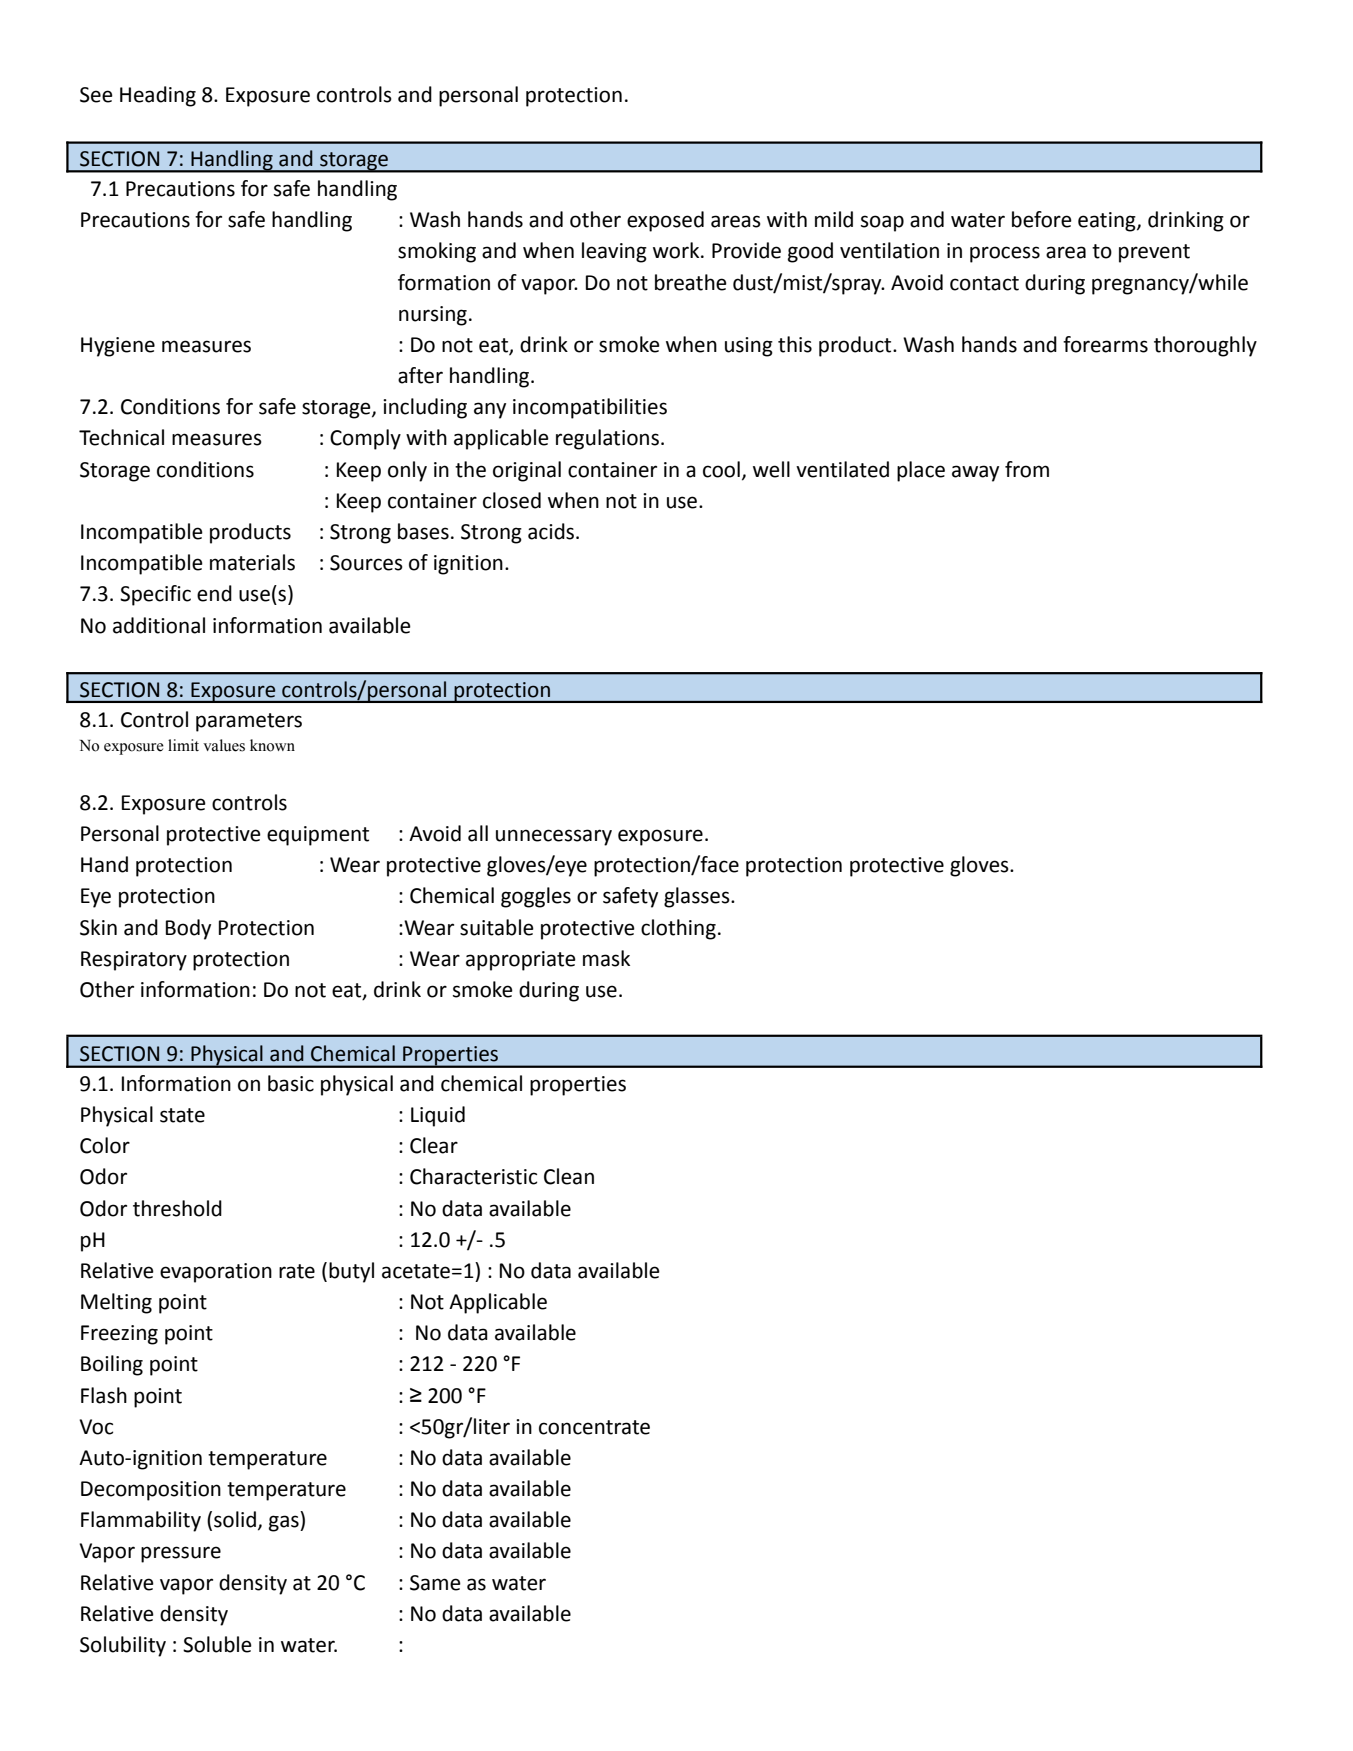 The image size is (1353, 1751). What do you see at coordinates (1042, 219) in the image?
I see `before` at bounding box center [1042, 219].
